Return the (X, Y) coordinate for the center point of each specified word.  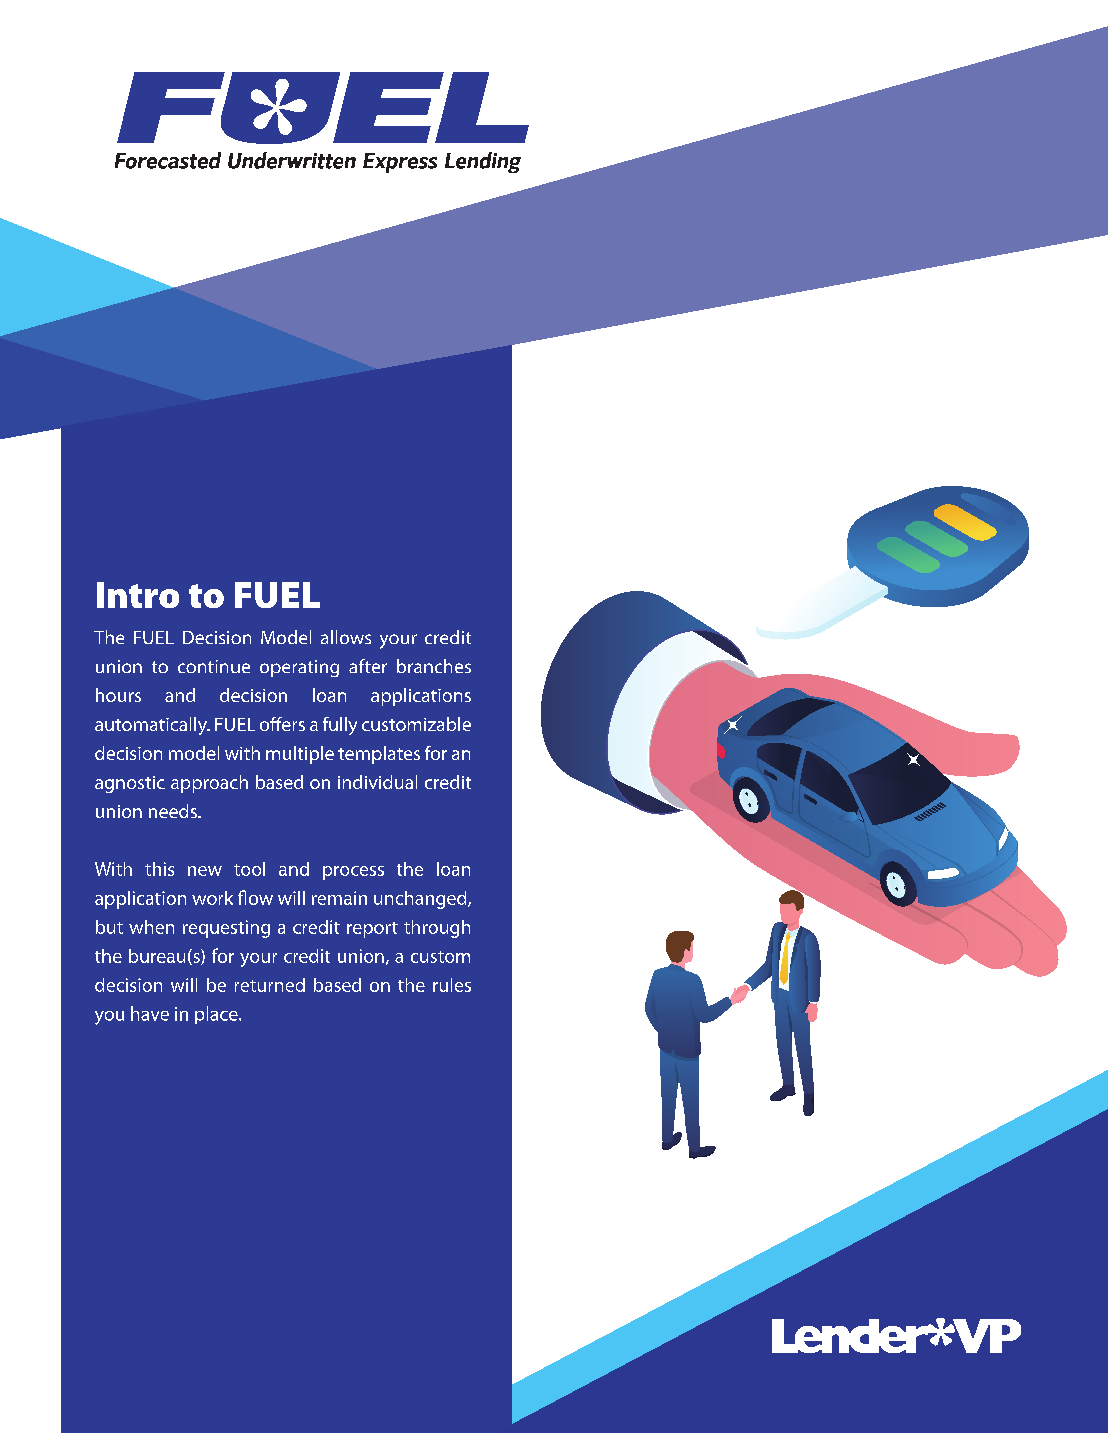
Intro (138, 595)
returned (270, 985)
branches (434, 666)
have (150, 1013)
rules (452, 985)
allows (346, 637)
